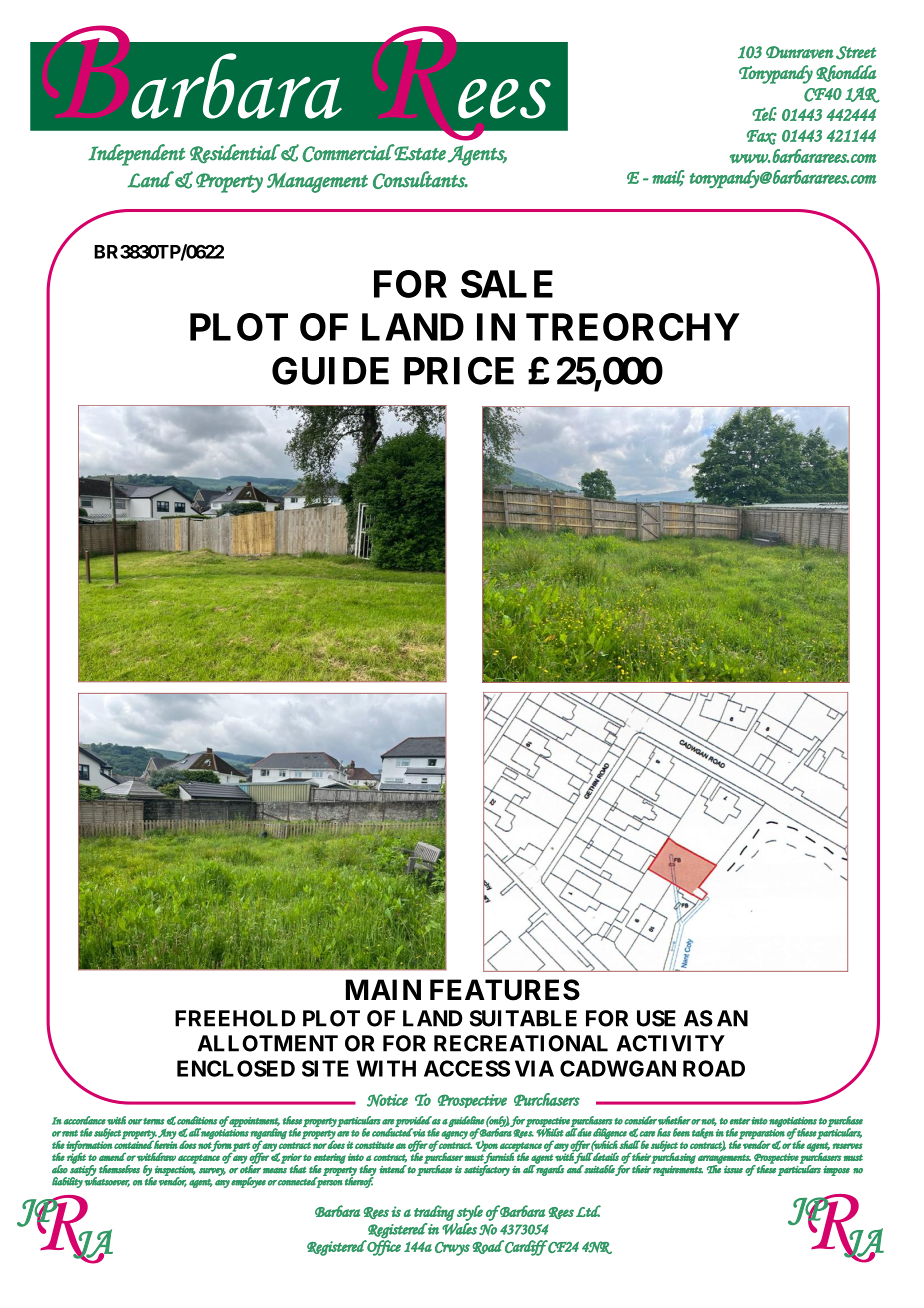 This image has height=1308, width=924. I want to click on Tel, so click(764, 114).
